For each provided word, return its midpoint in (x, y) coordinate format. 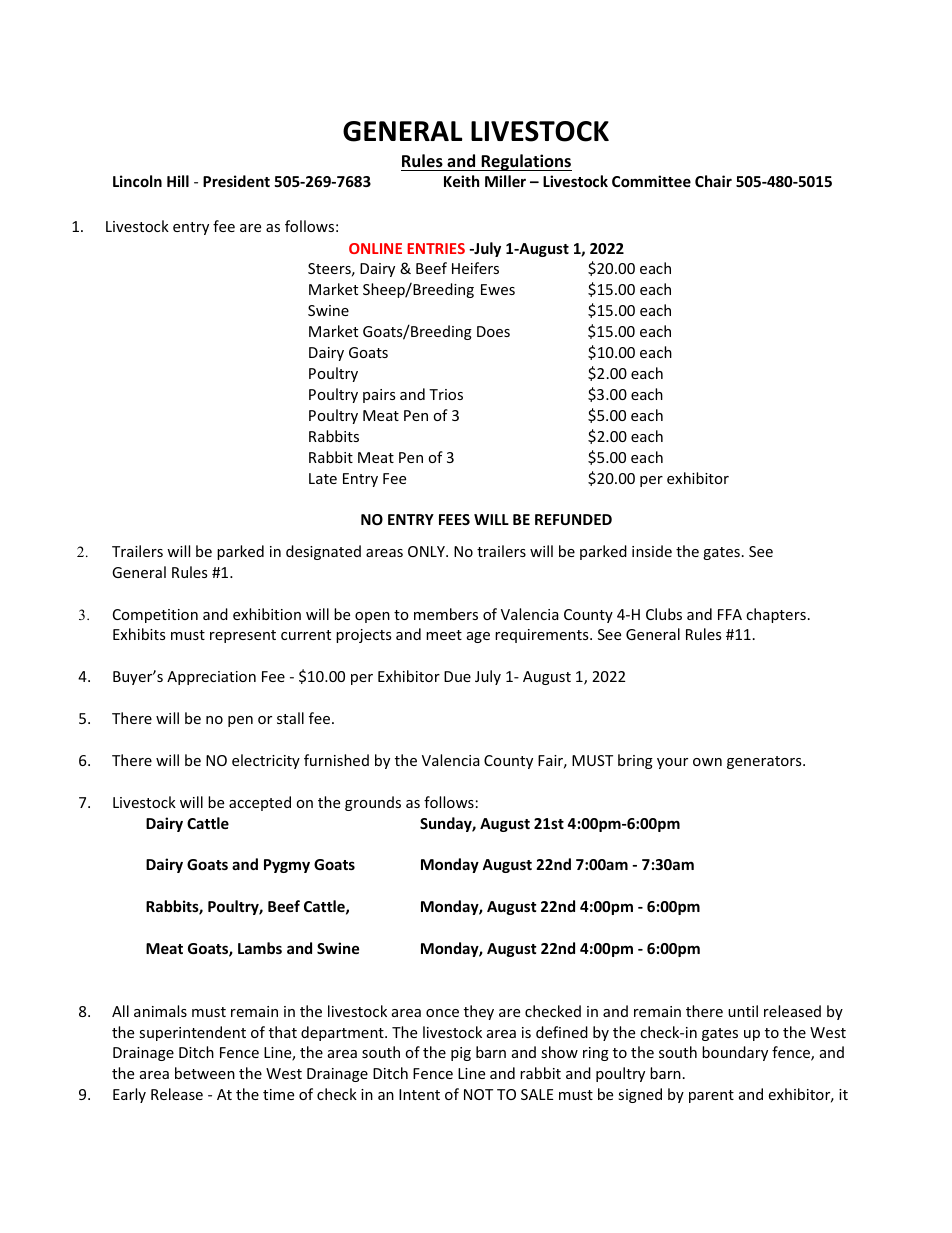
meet (444, 635)
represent (243, 636)
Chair (713, 181)
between (205, 1073)
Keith (461, 181)
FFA (730, 614)
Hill (178, 181)
